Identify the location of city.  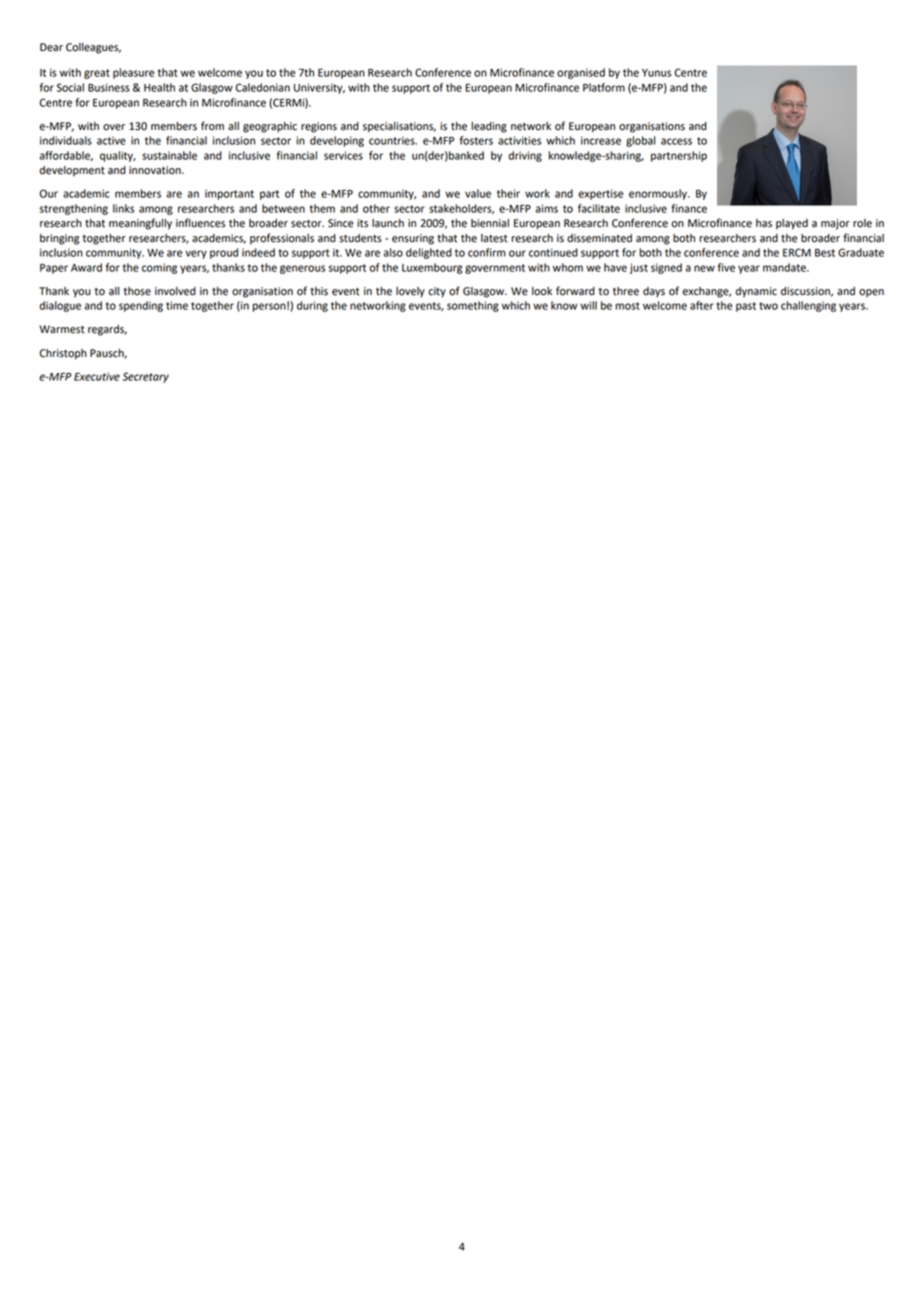
(437, 292).
